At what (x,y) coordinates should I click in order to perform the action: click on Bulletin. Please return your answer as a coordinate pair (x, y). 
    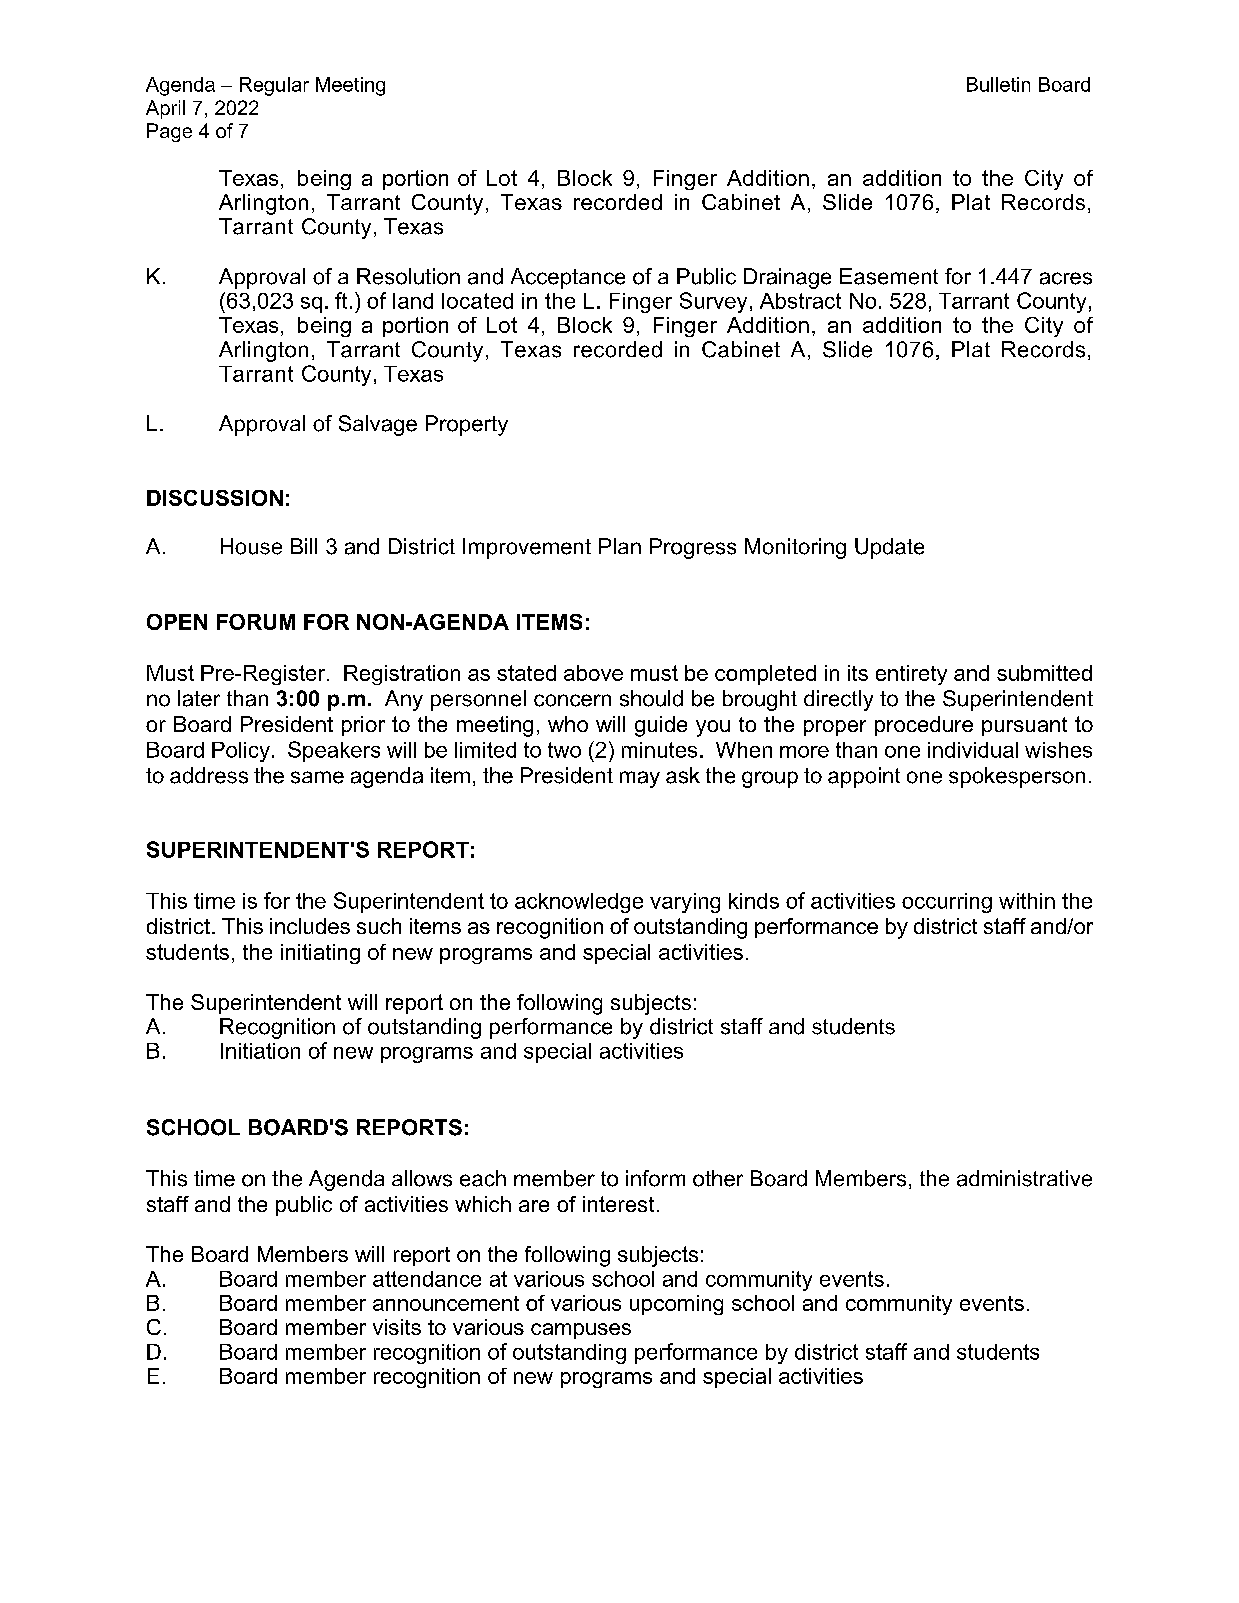
    Looking at the image, I should click on (998, 84).
